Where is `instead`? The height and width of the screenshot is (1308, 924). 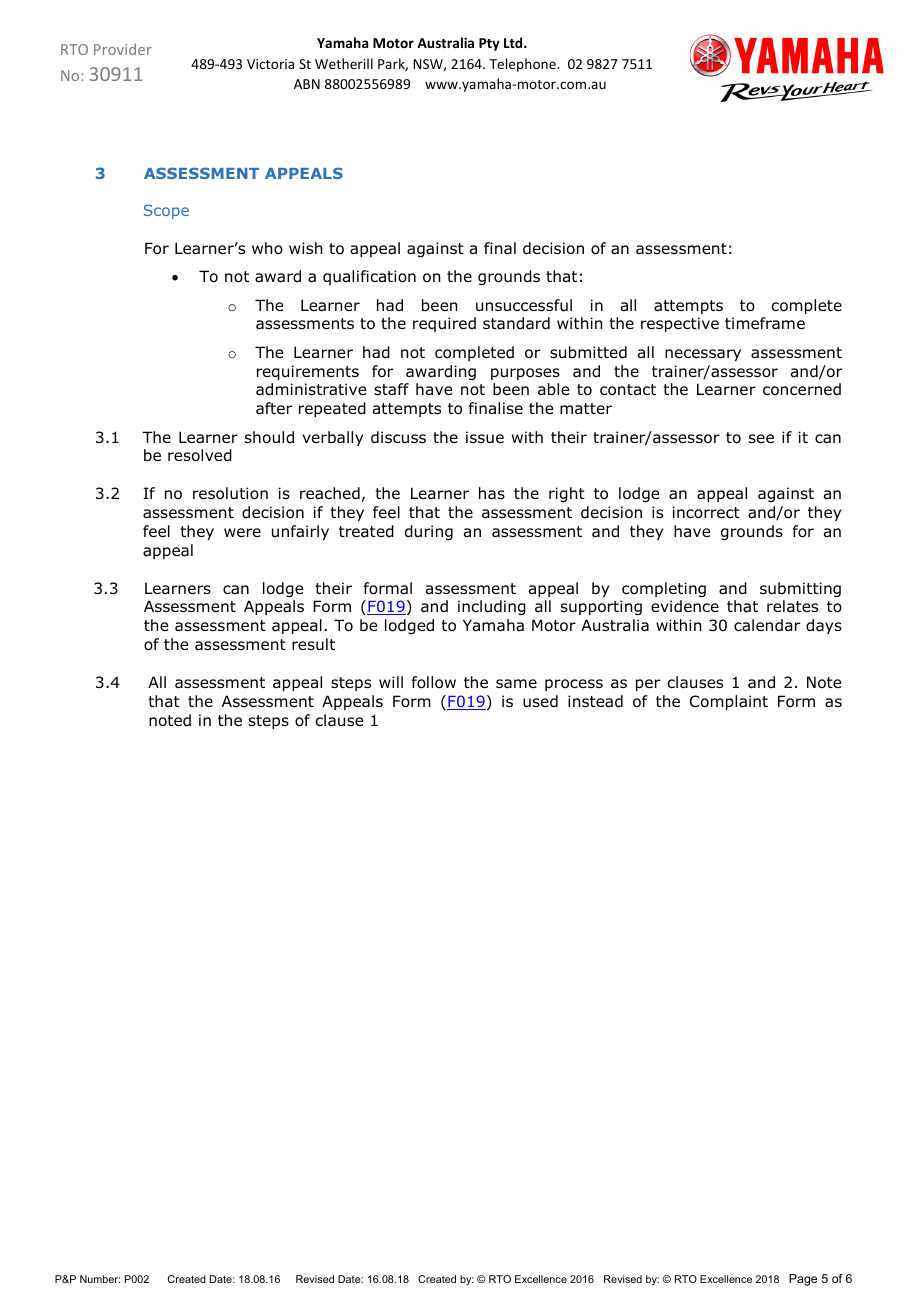
instead is located at coordinates (595, 701).
